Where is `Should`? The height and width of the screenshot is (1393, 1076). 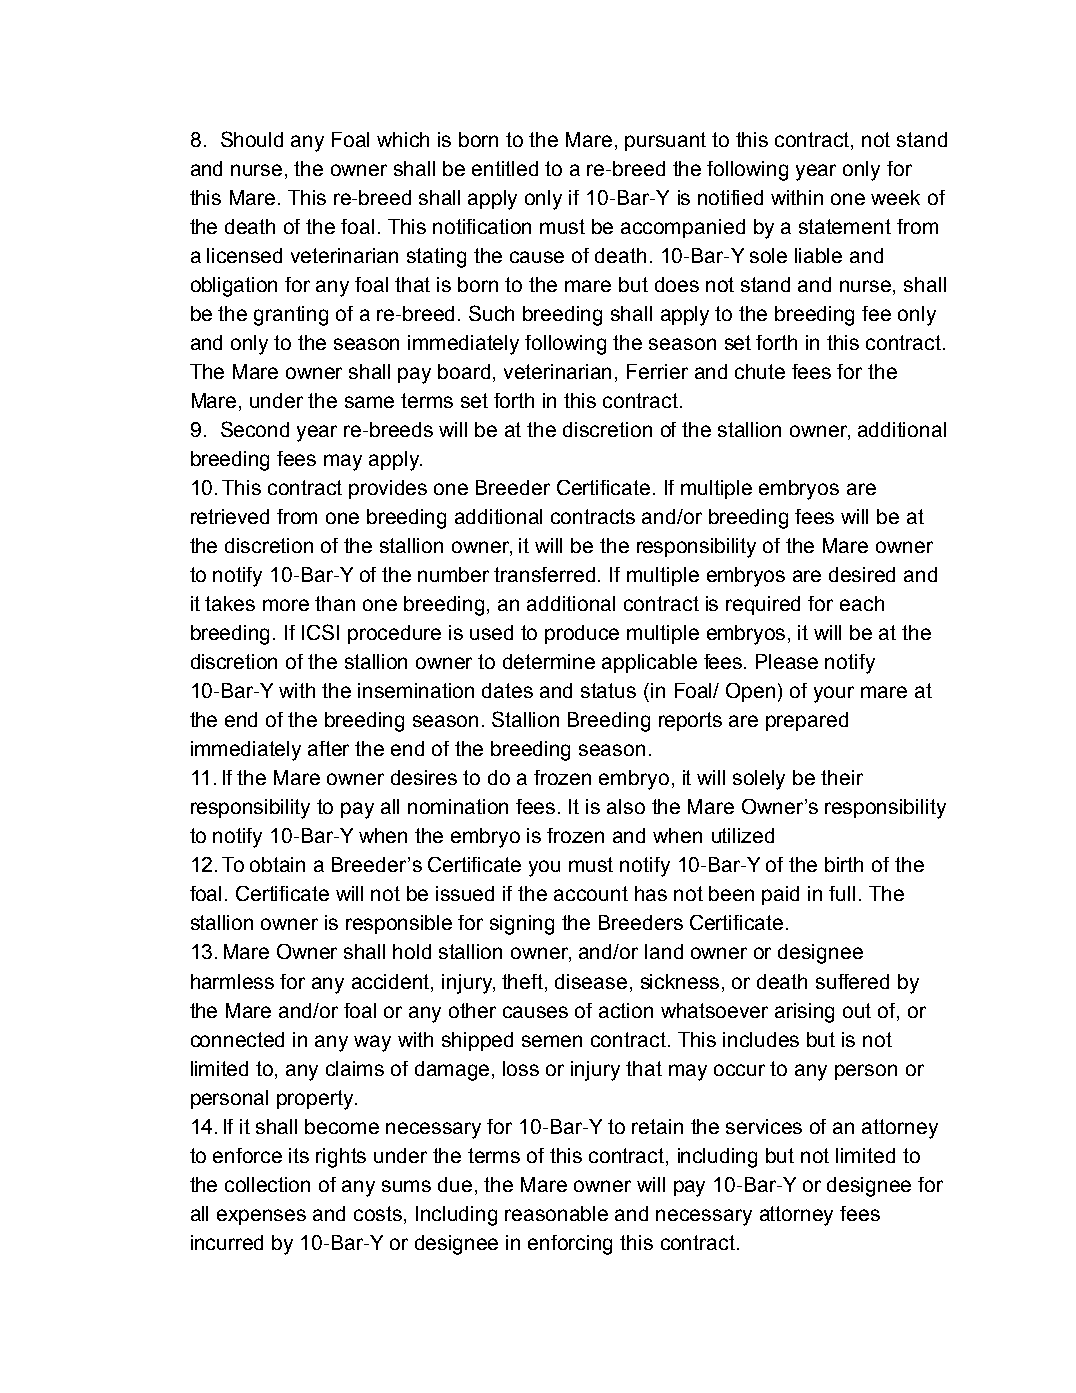 Should is located at coordinates (252, 139).
